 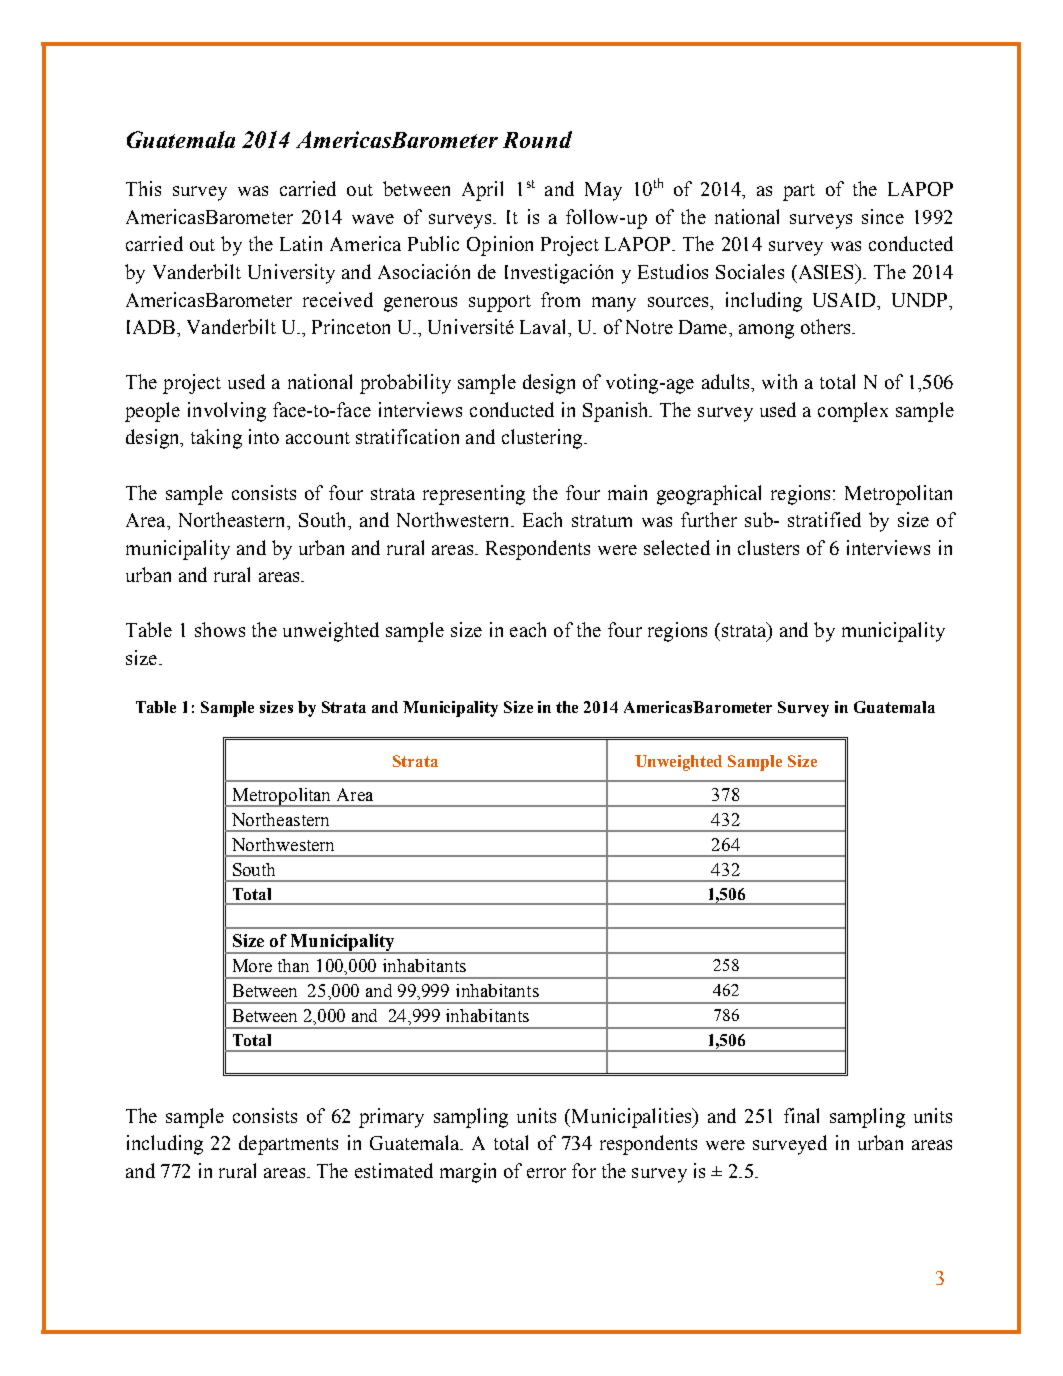 I want to click on primary, so click(x=391, y=1118).
